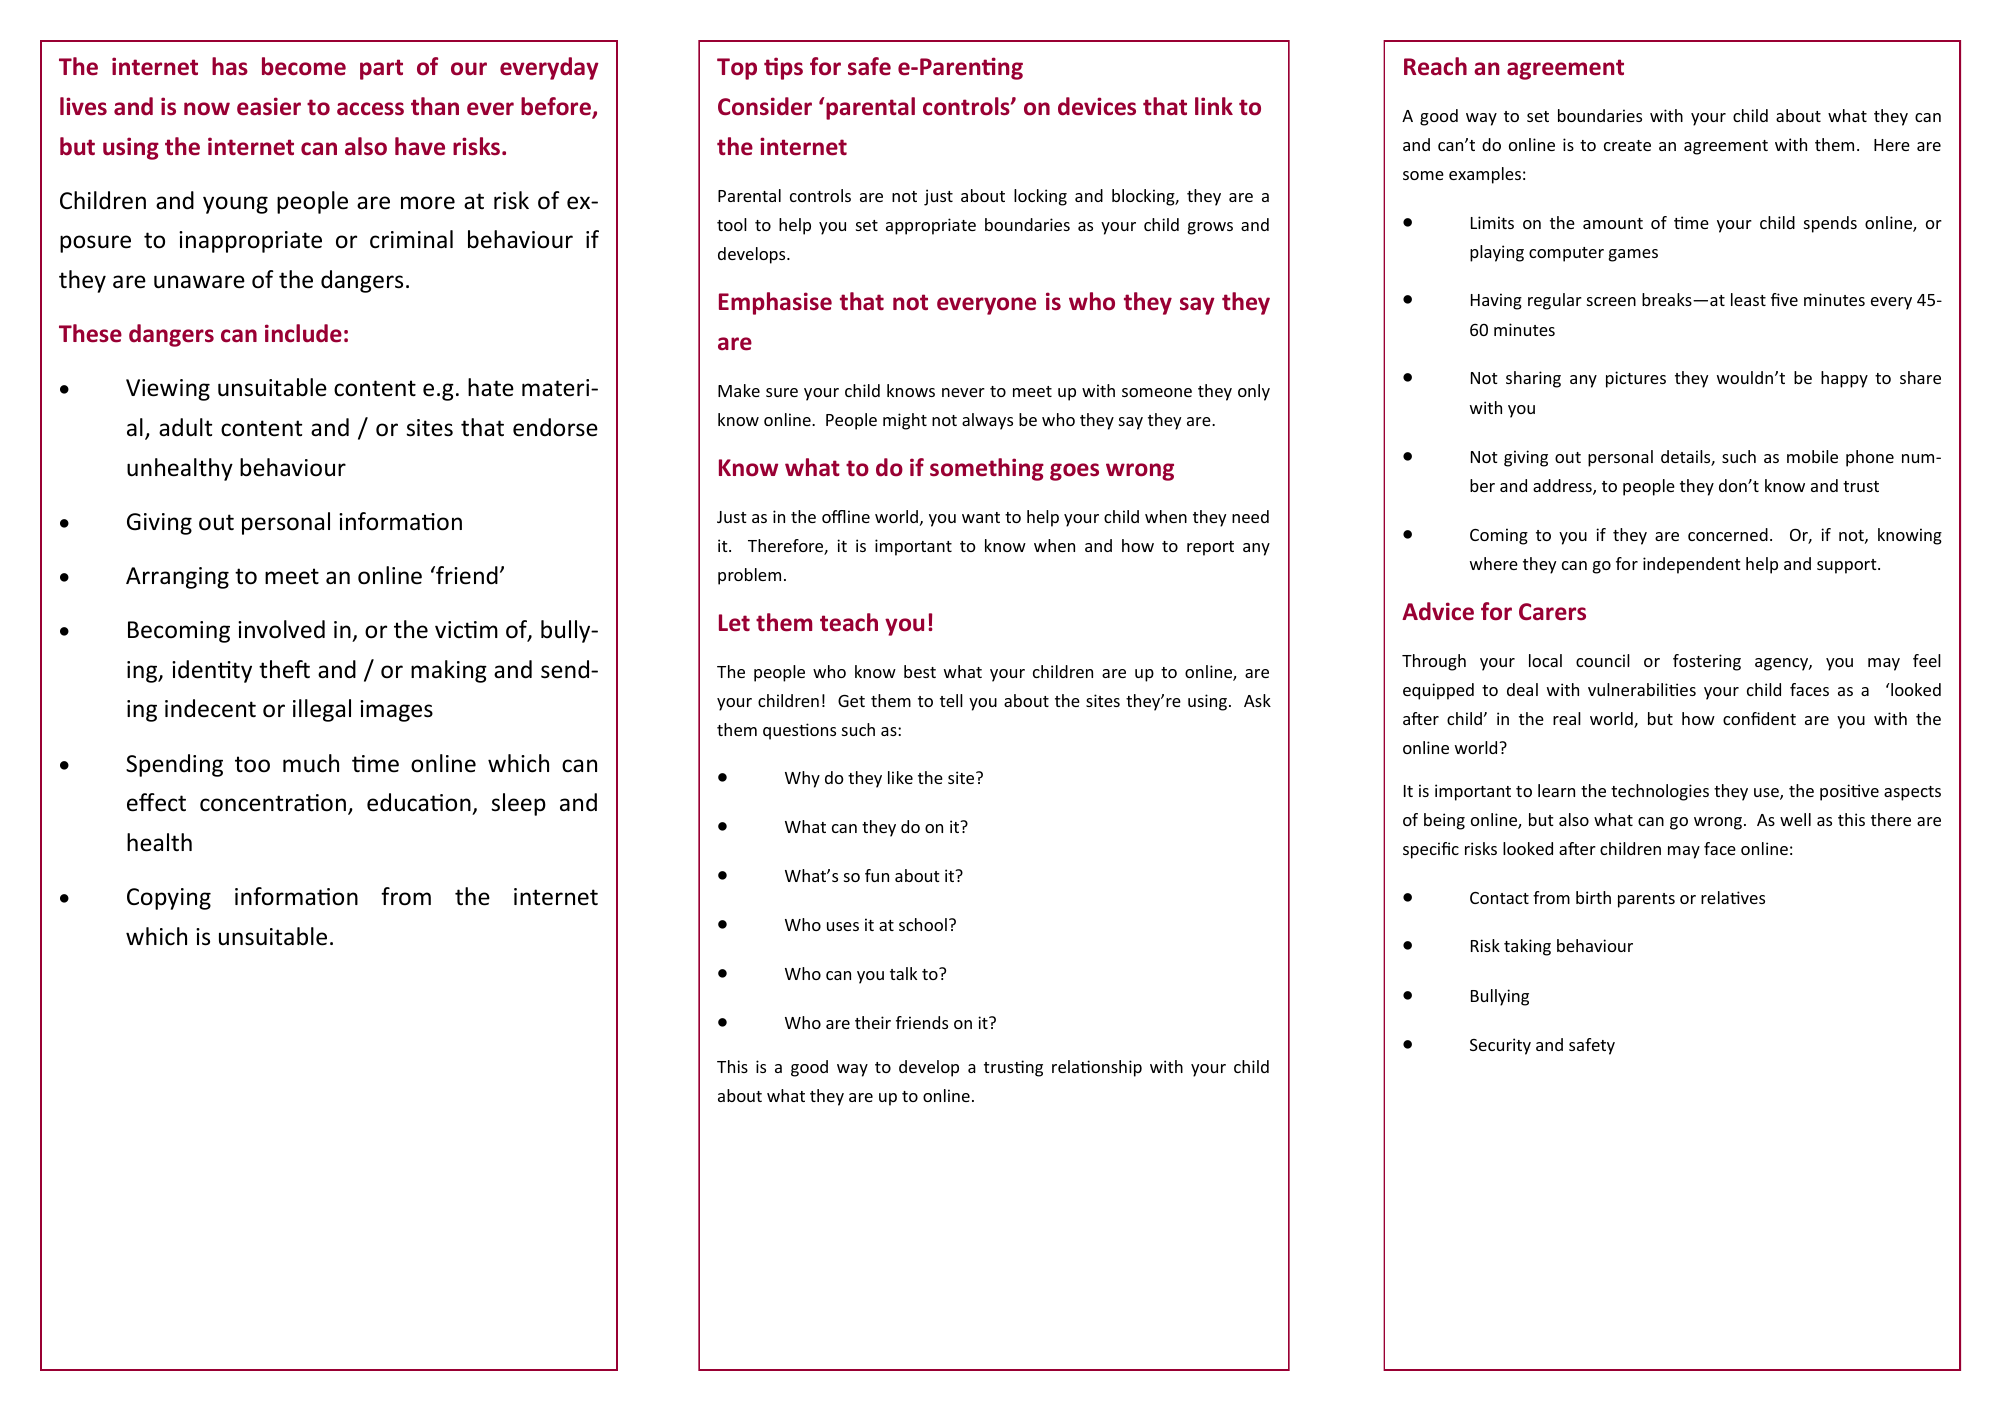  I want to click on Copying, so click(169, 899).
